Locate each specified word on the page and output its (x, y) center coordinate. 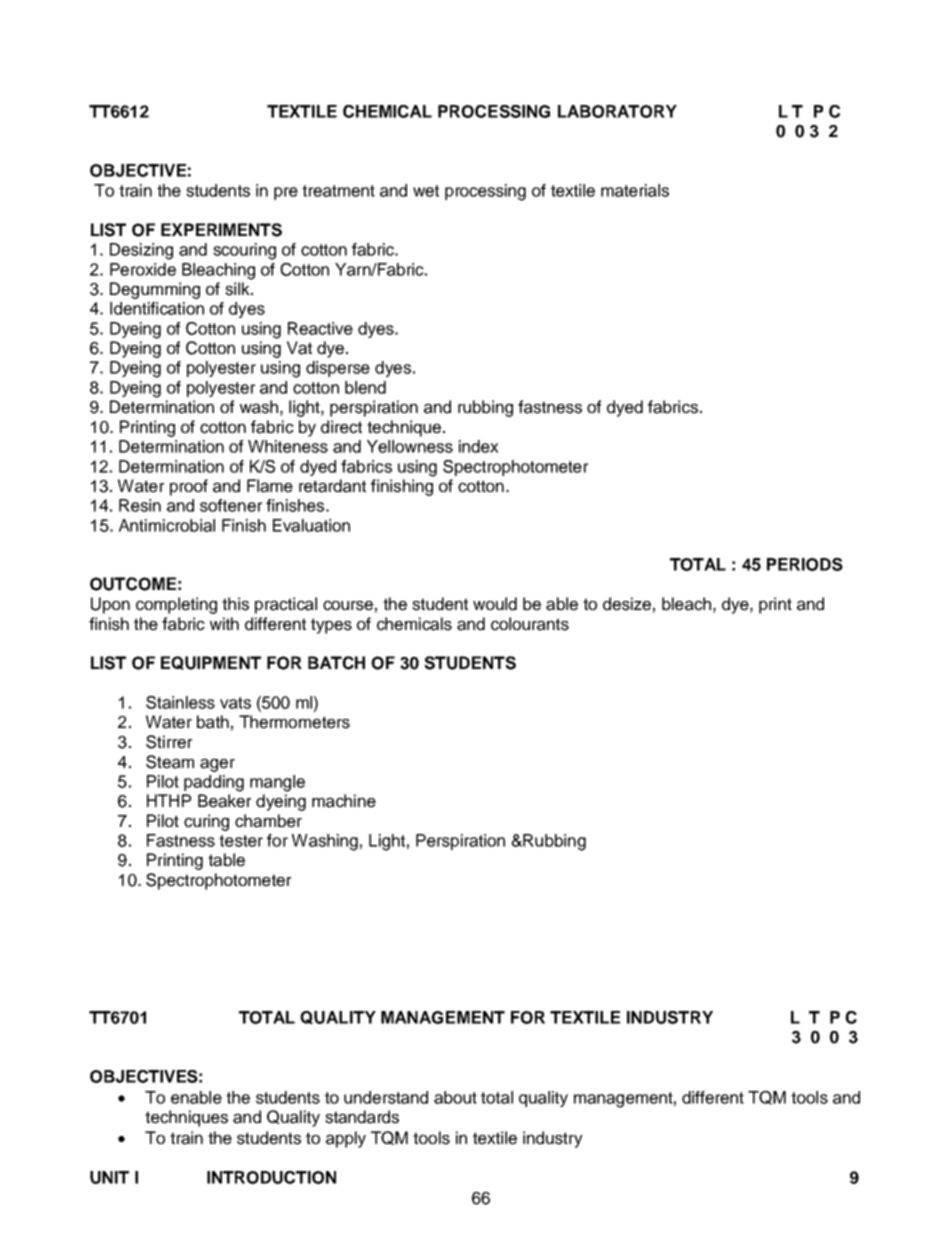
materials (635, 190)
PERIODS (805, 564)
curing (206, 822)
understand (386, 1097)
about (455, 1097)
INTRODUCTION (271, 1177)
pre (286, 193)
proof (189, 487)
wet (426, 191)
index (478, 446)
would (495, 604)
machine (344, 801)
